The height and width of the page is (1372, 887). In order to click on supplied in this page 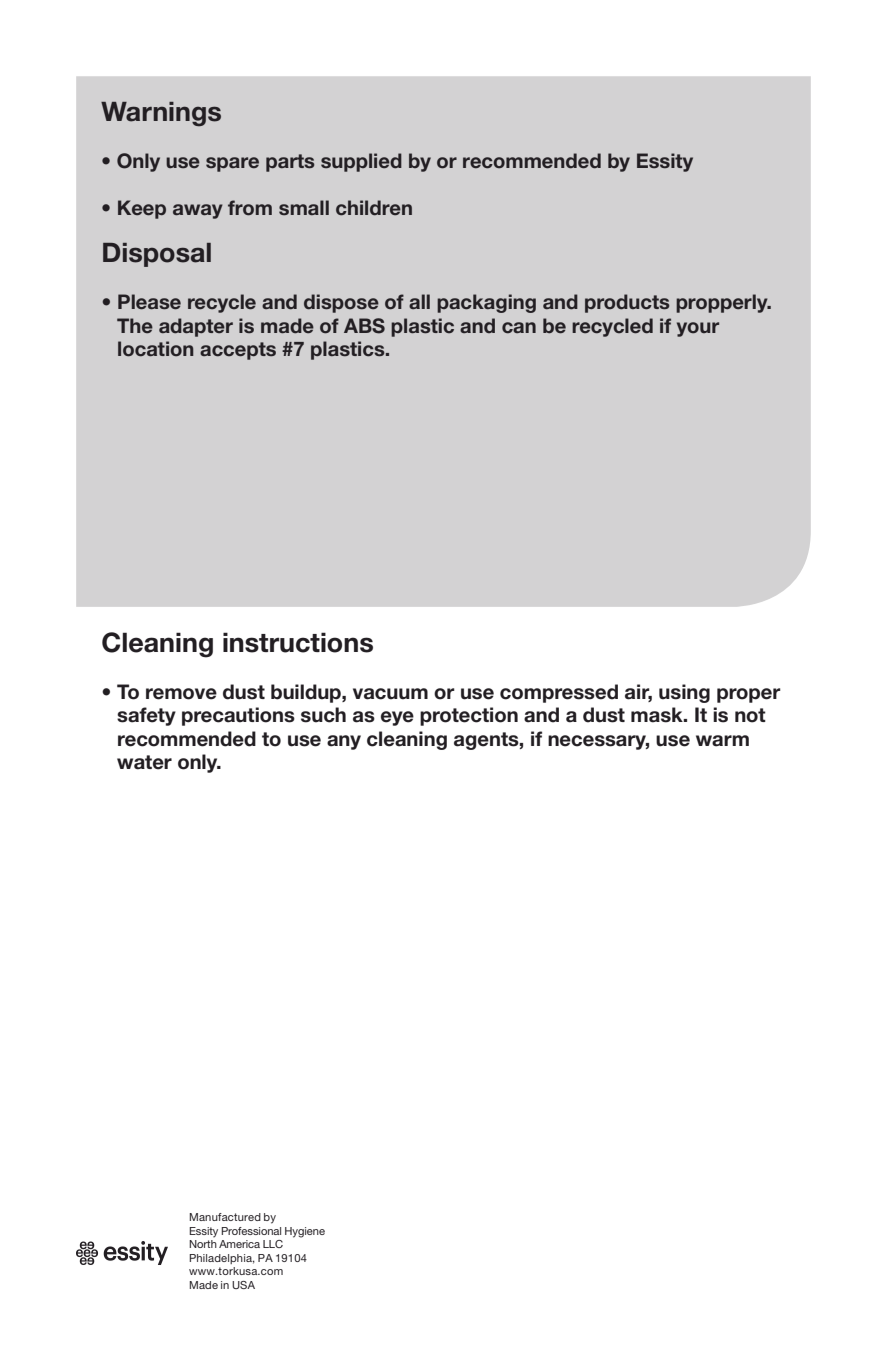, I will do `click(361, 162)`.
